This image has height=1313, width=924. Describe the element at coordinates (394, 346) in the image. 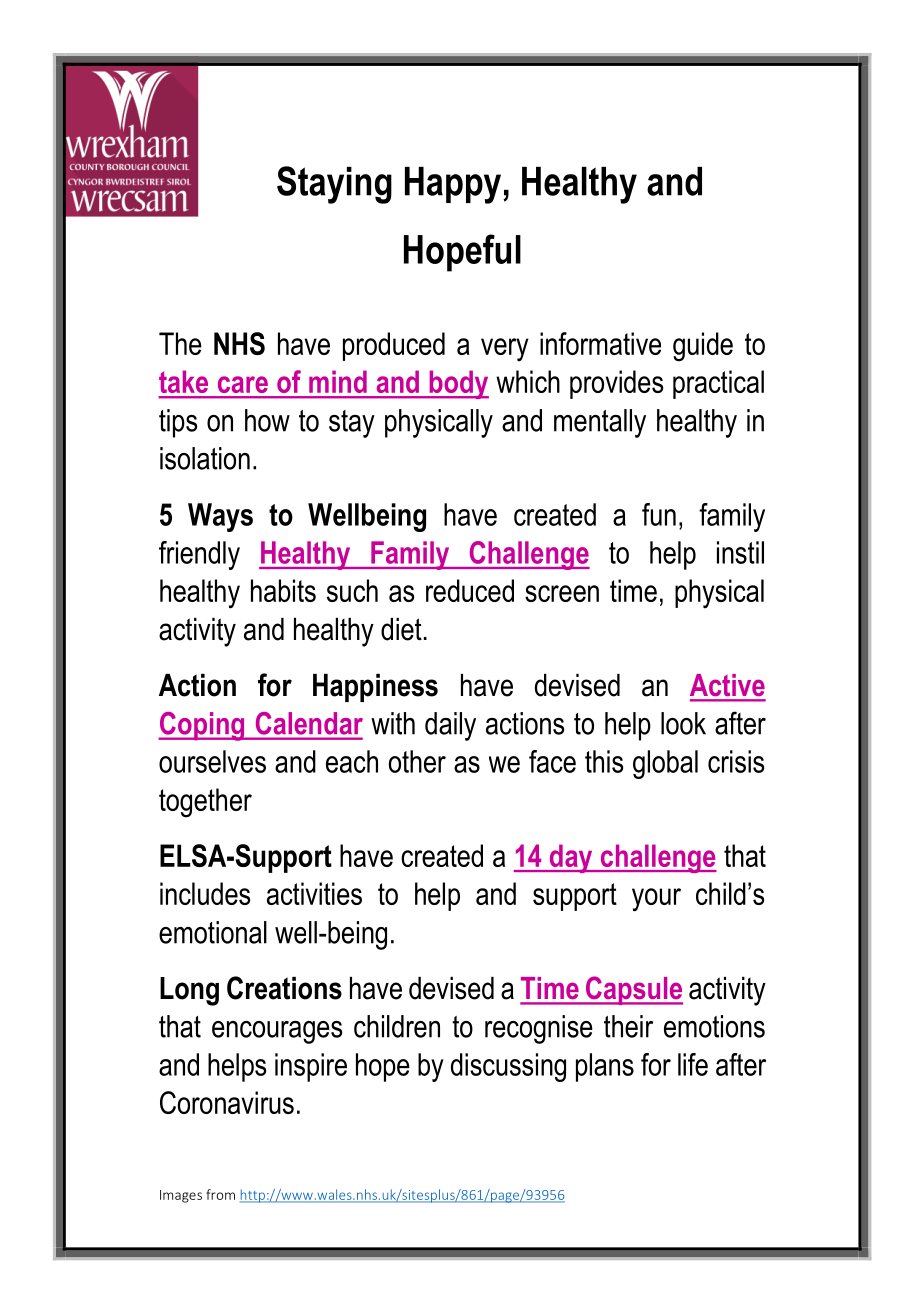

I see `produced` at that location.
